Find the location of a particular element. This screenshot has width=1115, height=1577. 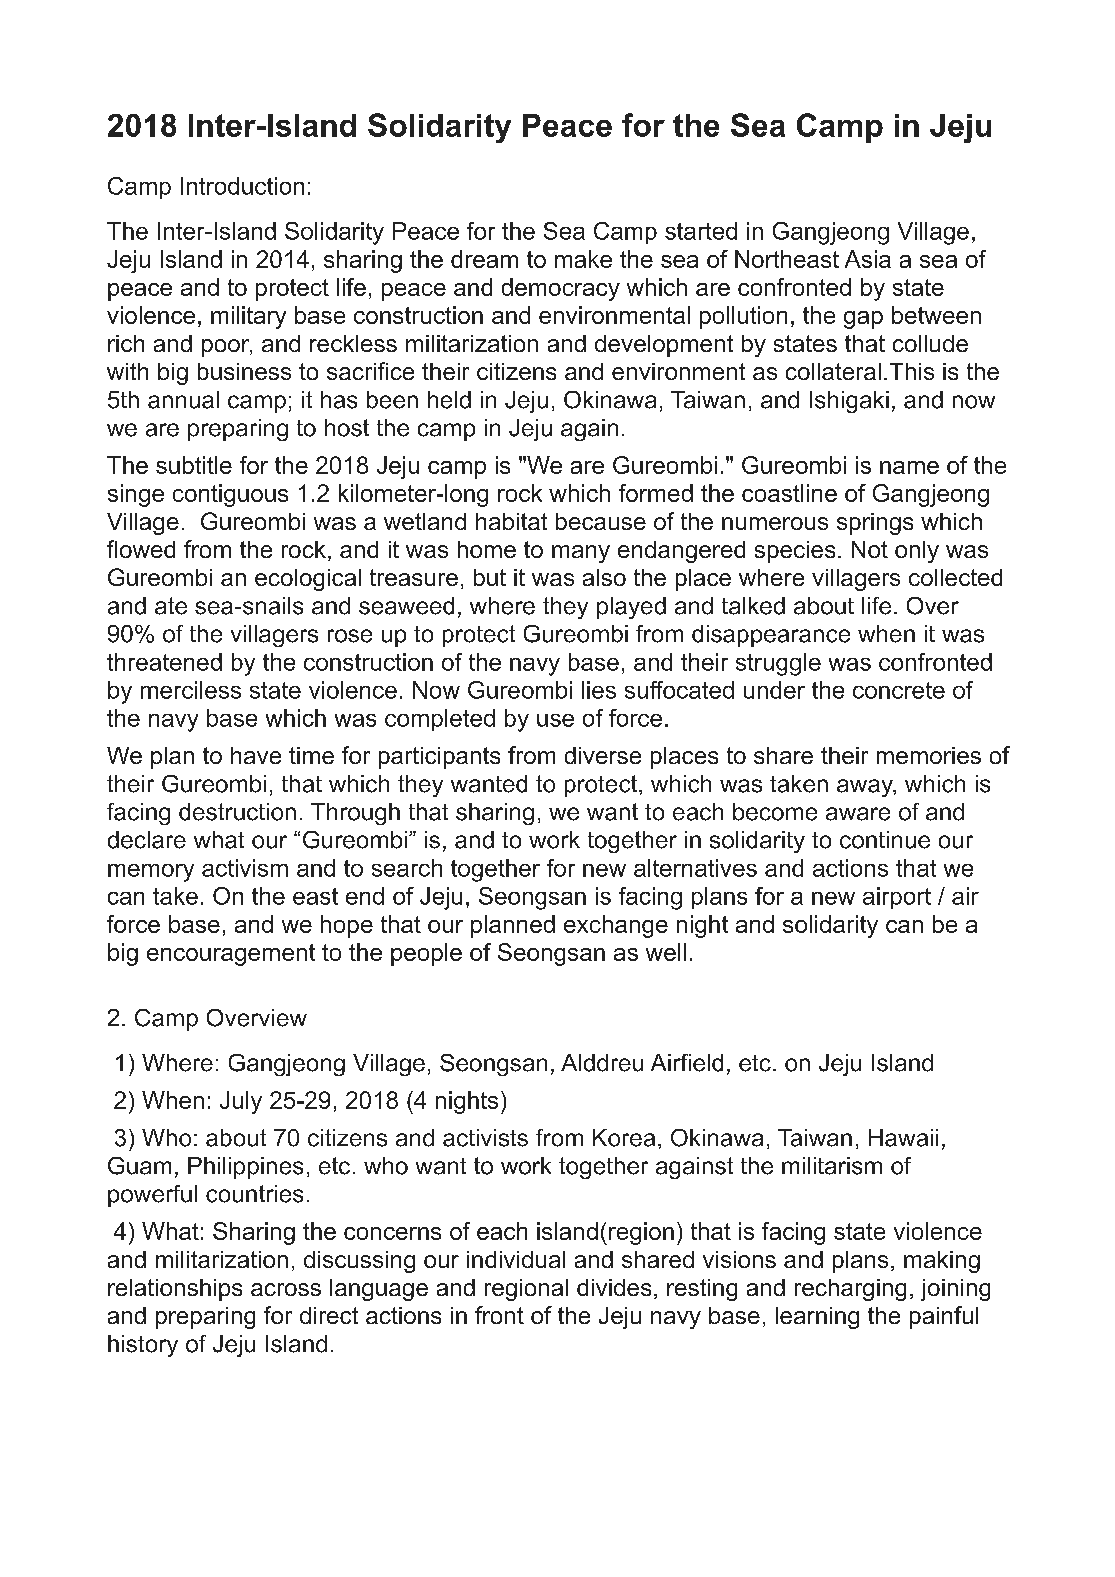

encouragement is located at coordinates (231, 955).
